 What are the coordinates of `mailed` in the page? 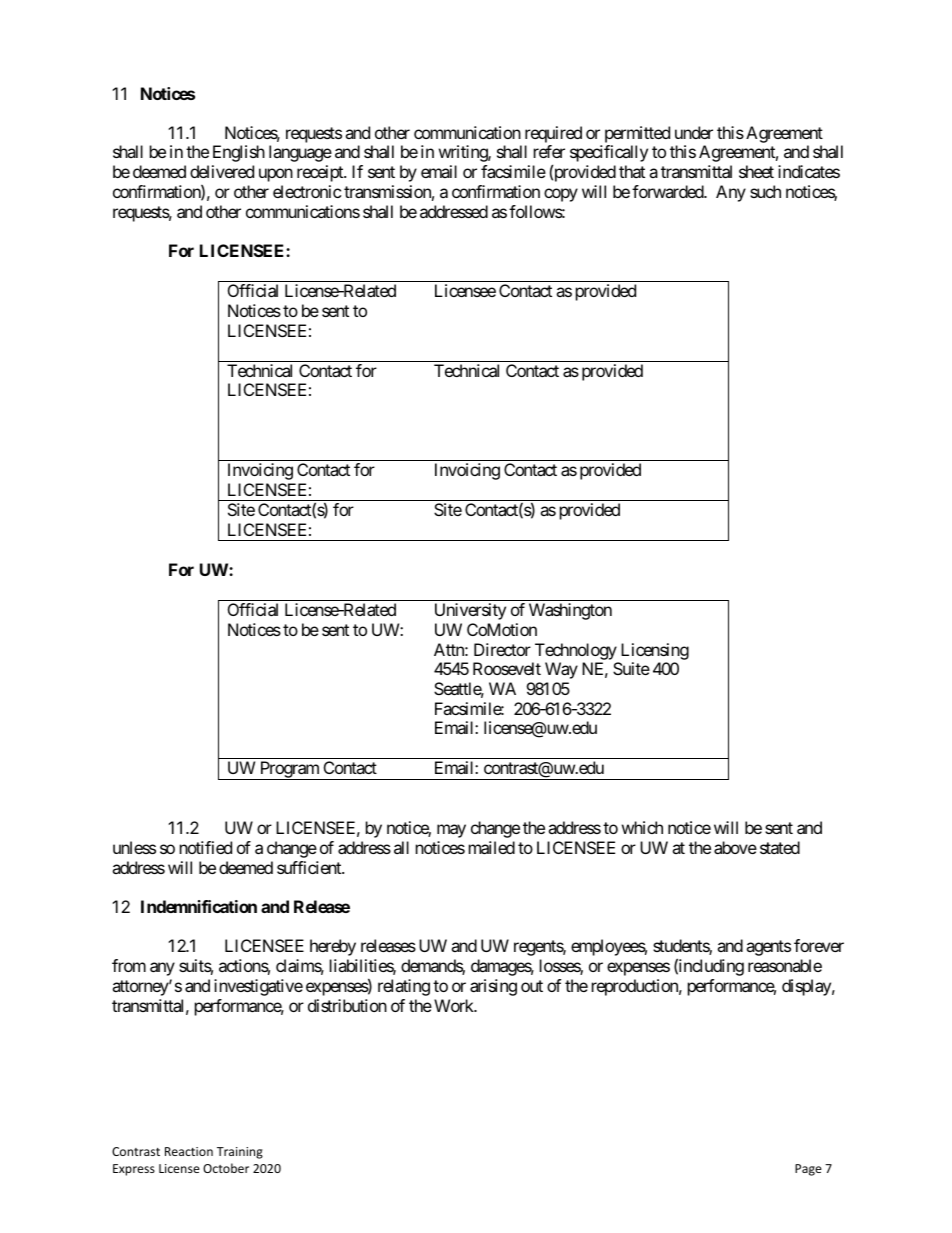 It's located at (492, 847).
